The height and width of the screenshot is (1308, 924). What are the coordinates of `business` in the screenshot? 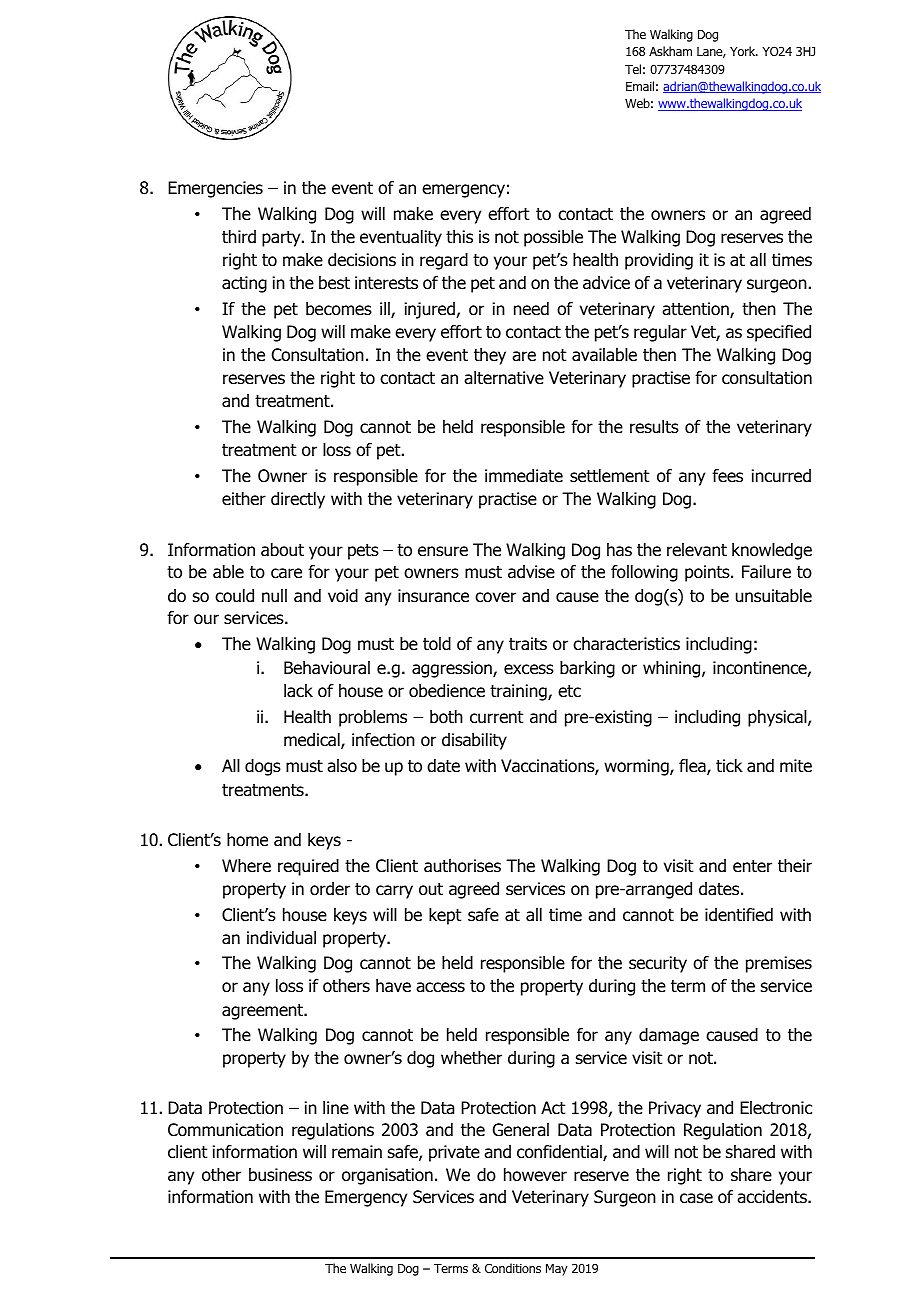 It's located at (280, 1175).
